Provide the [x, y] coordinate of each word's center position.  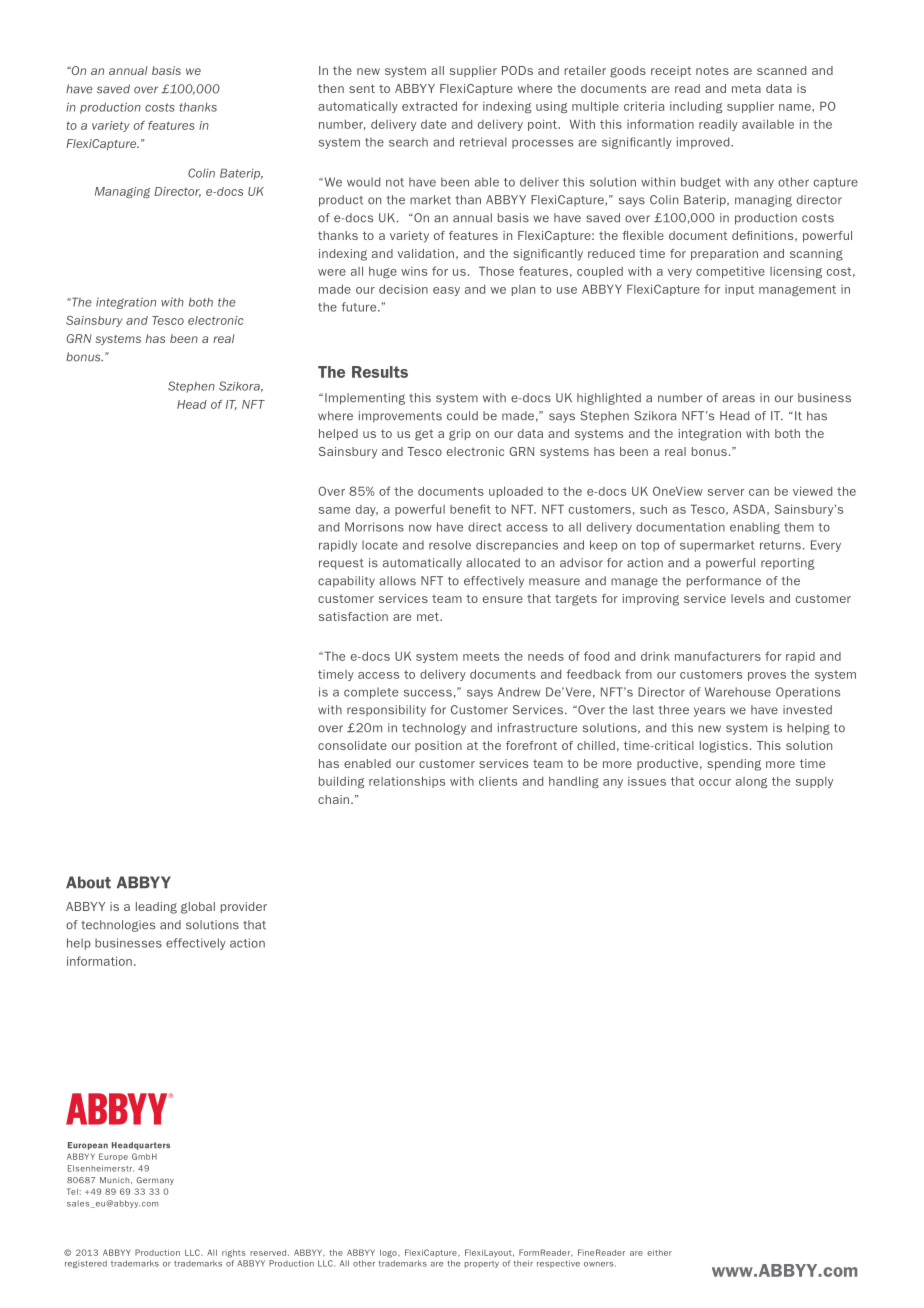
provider [244, 907]
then [331, 88]
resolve [450, 545]
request [341, 564]
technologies [118, 926]
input [740, 290]
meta [746, 88]
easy [446, 291]
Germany [155, 1181]
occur [715, 782]
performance [724, 582]
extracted [429, 106]
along [751, 782]
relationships [407, 782]
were [332, 272]
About [88, 882]
